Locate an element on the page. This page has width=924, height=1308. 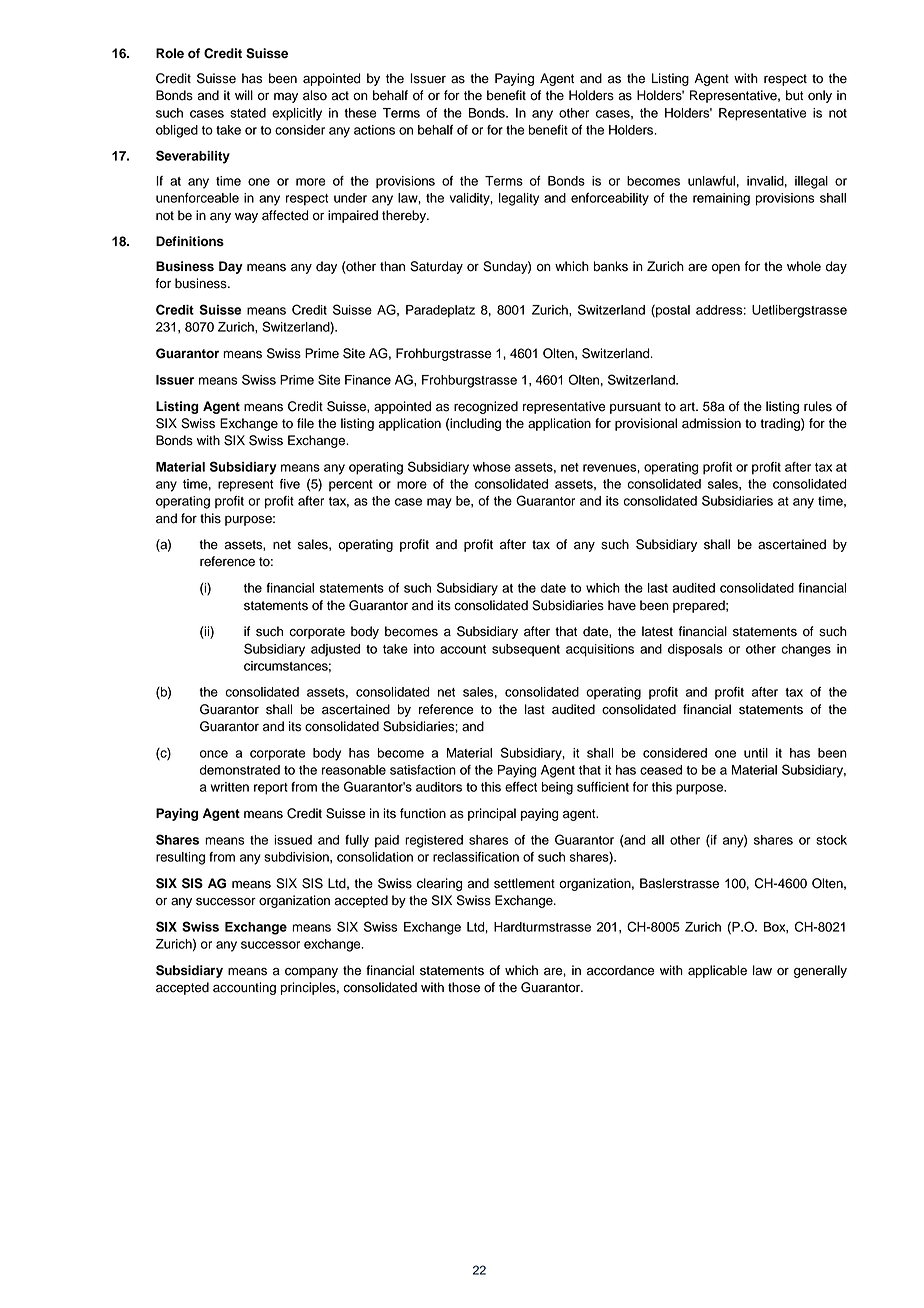
file is located at coordinates (305, 423).
